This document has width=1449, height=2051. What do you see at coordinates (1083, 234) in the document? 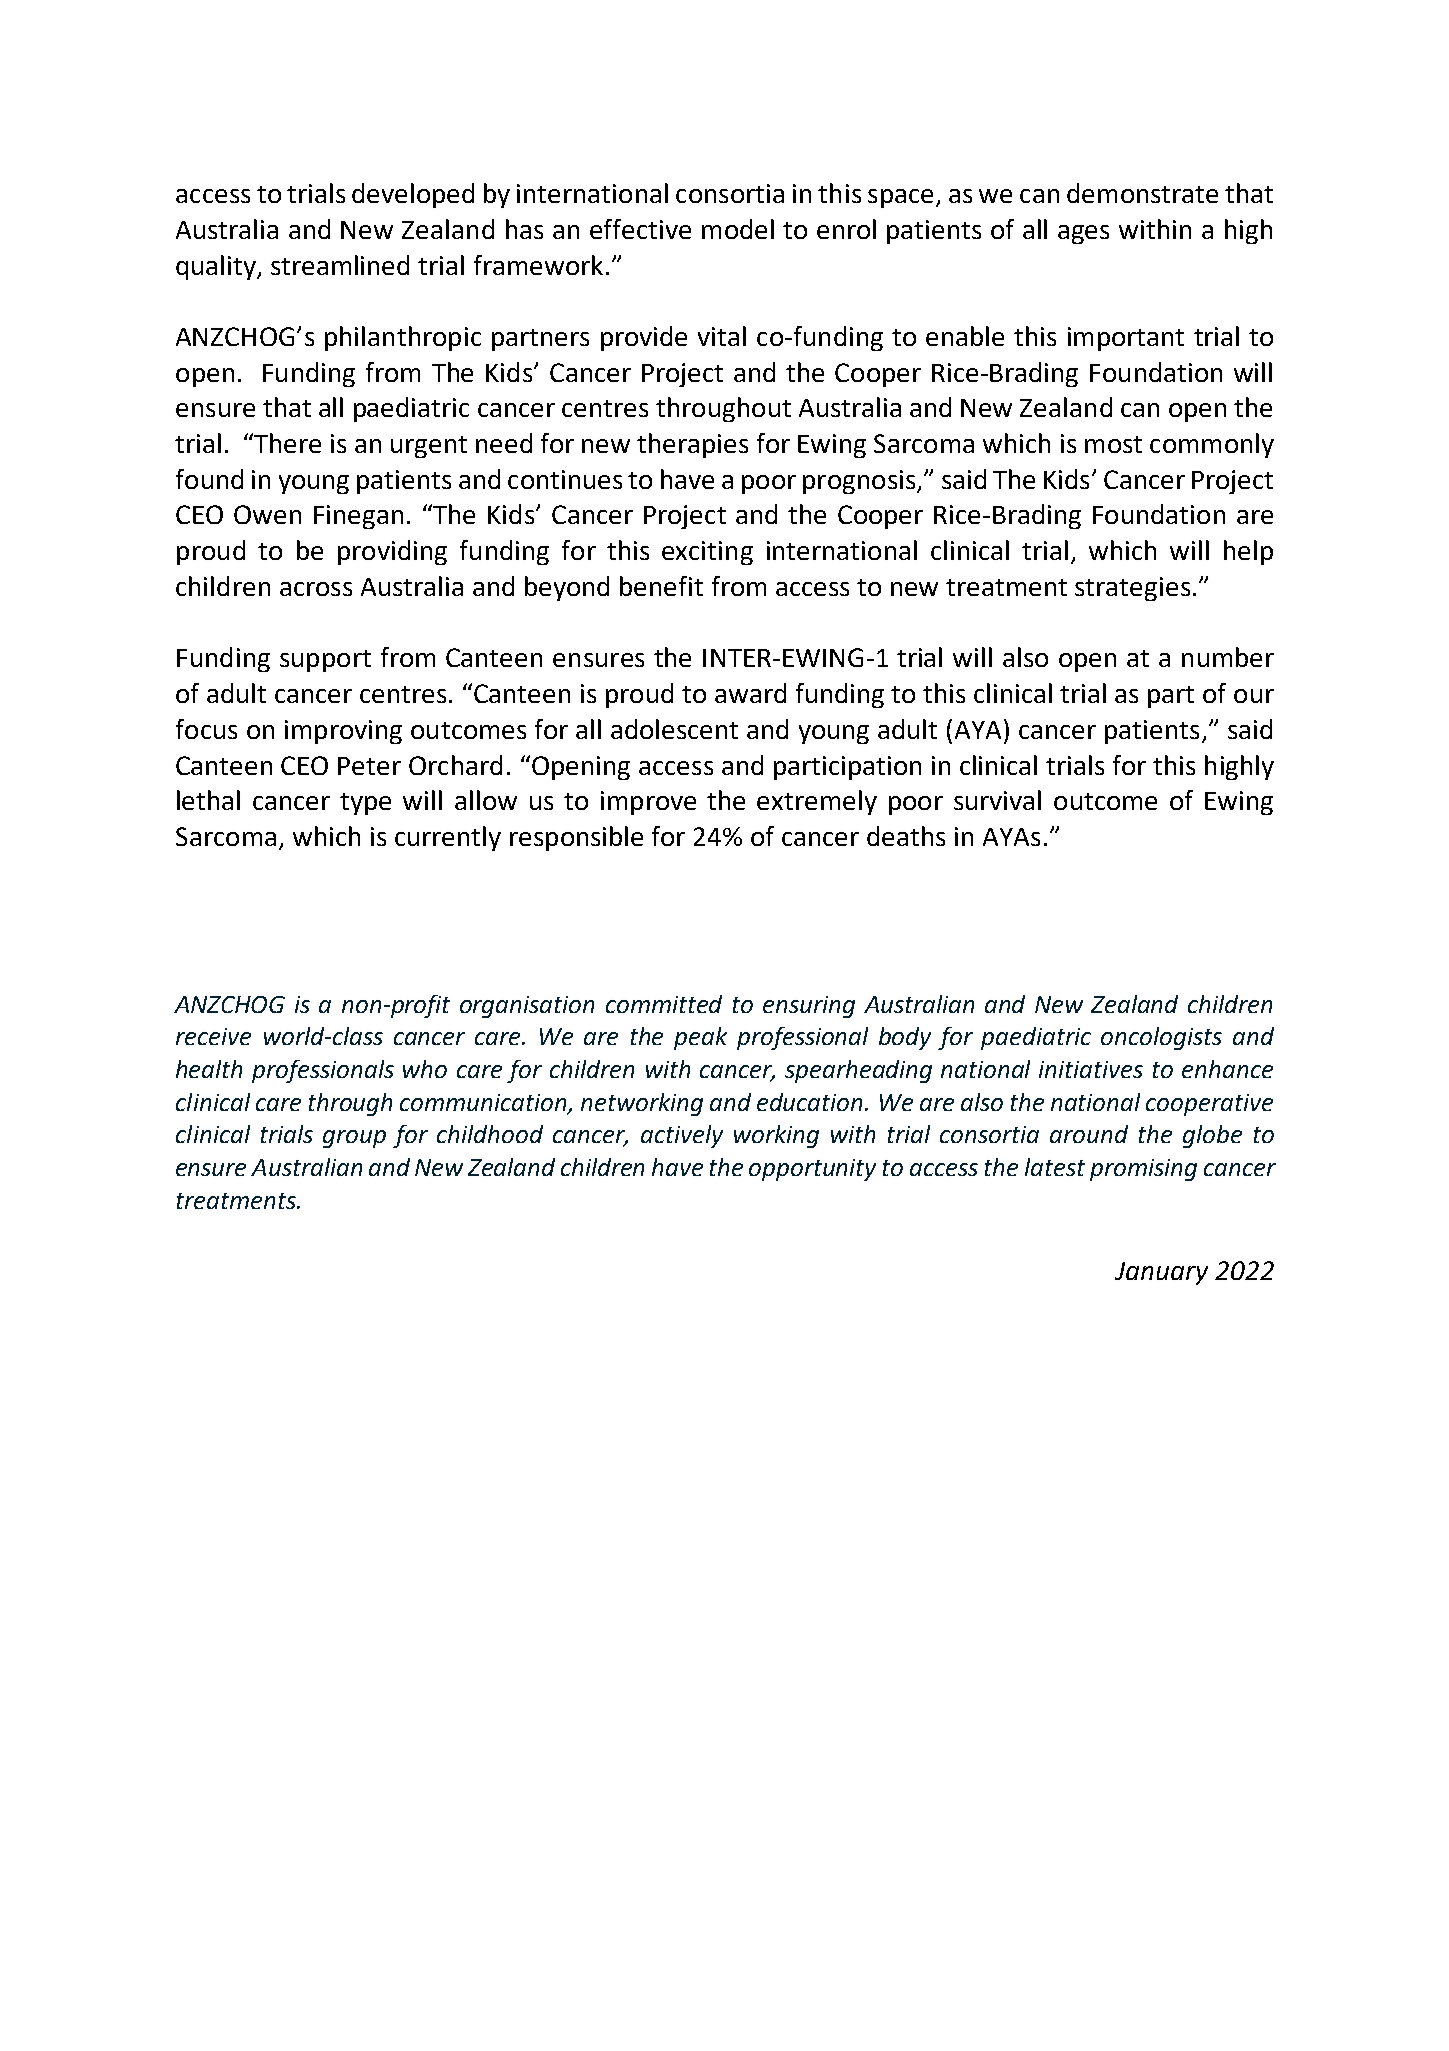
I see `ages` at bounding box center [1083, 234].
